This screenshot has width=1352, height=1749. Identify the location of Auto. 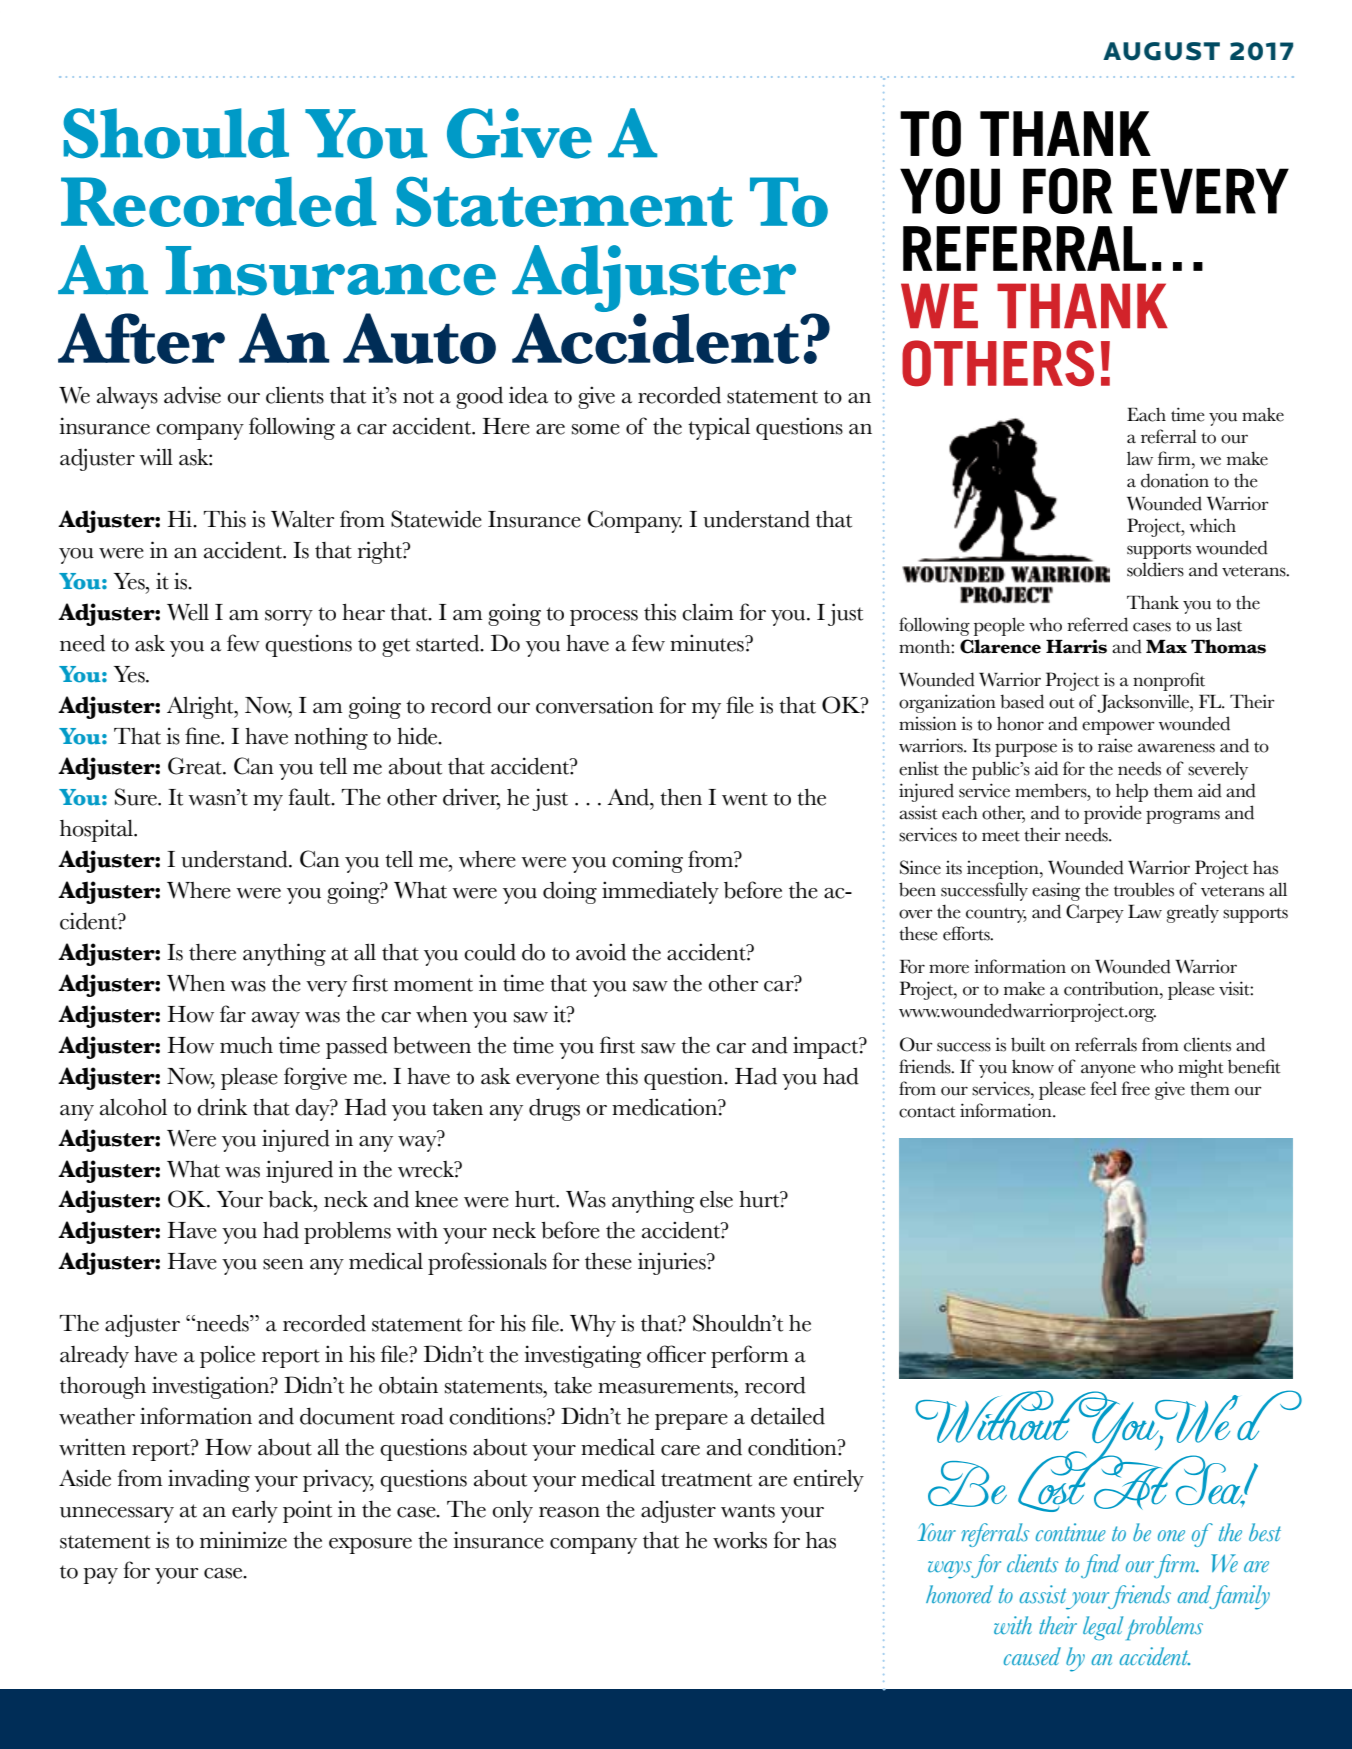
(419, 338).
